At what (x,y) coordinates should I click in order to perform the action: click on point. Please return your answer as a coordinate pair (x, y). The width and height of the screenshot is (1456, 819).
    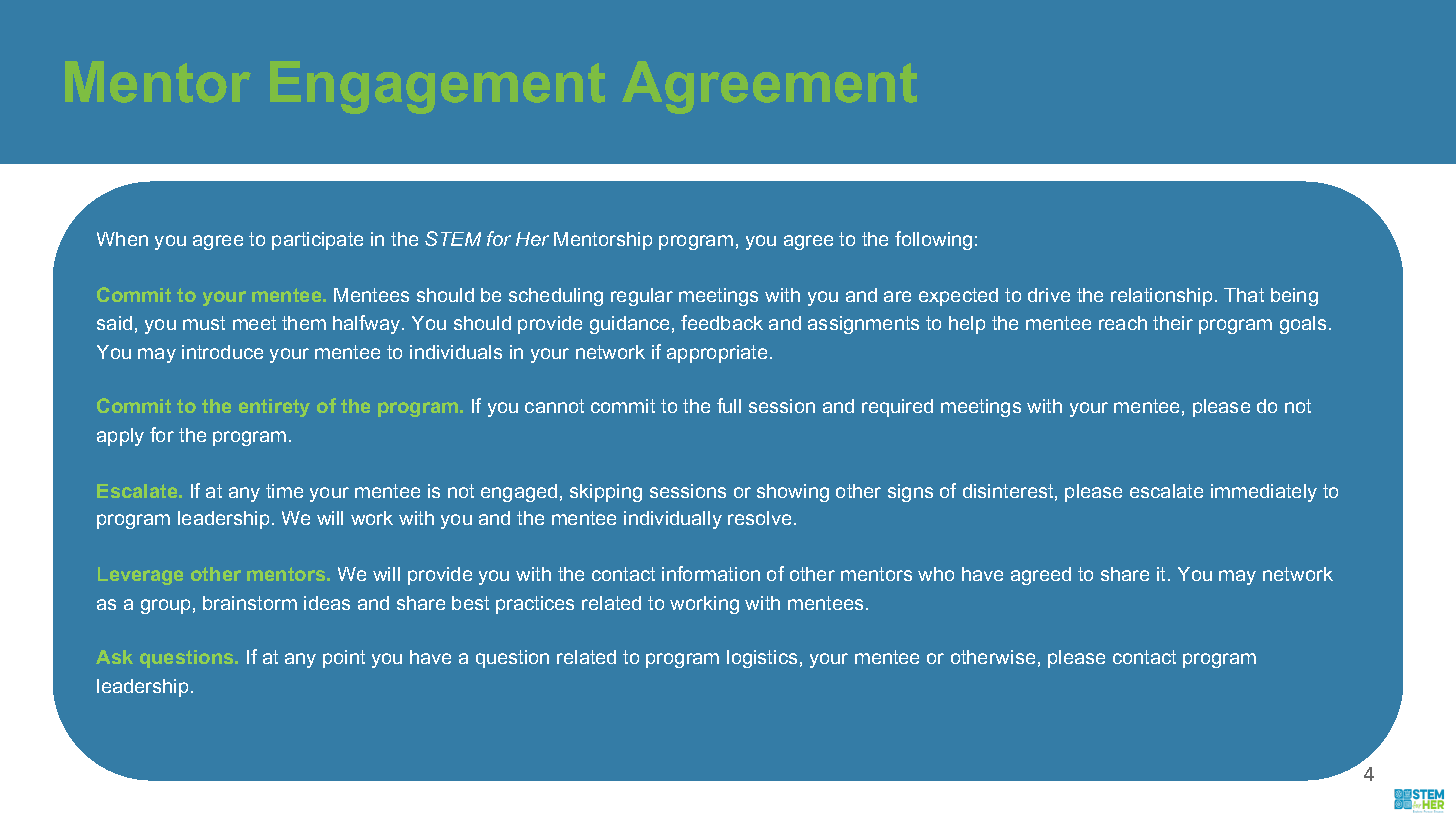
    Looking at the image, I should click on (344, 659).
